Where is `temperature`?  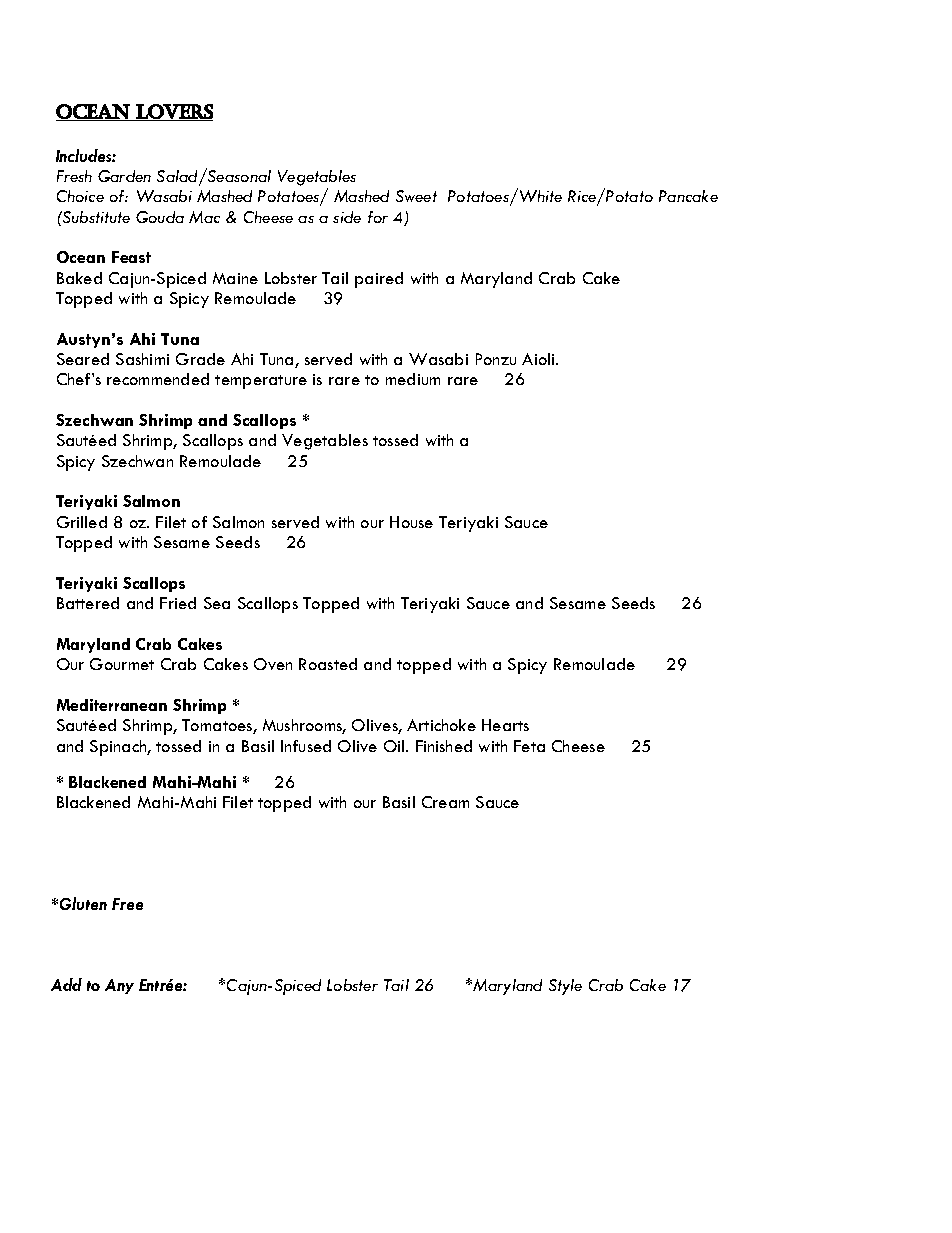 temperature is located at coordinates (261, 382).
